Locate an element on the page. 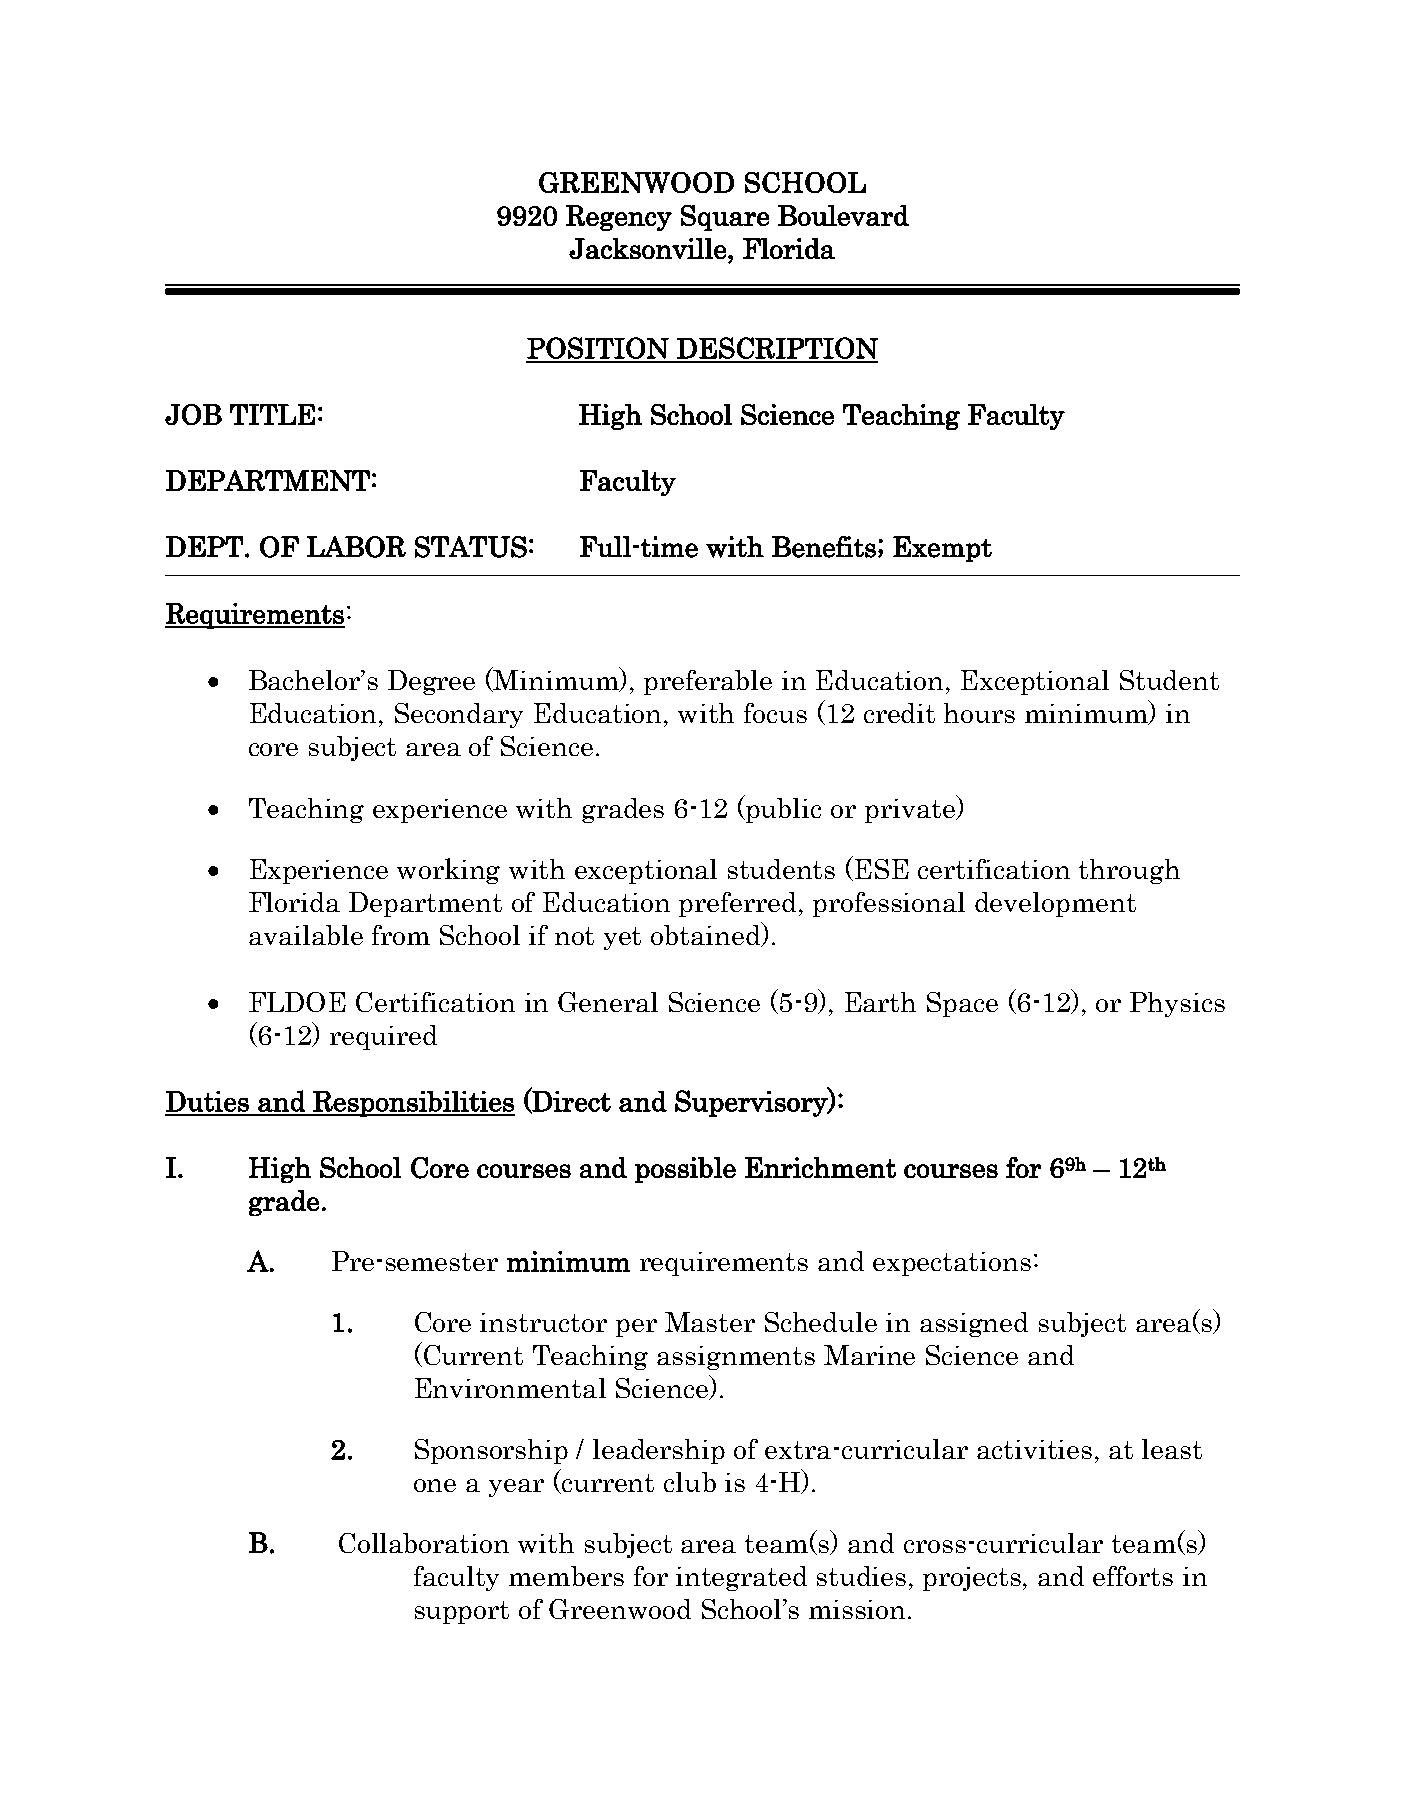 This document has width=1405, height=1819. integrated is located at coordinates (741, 1578).
